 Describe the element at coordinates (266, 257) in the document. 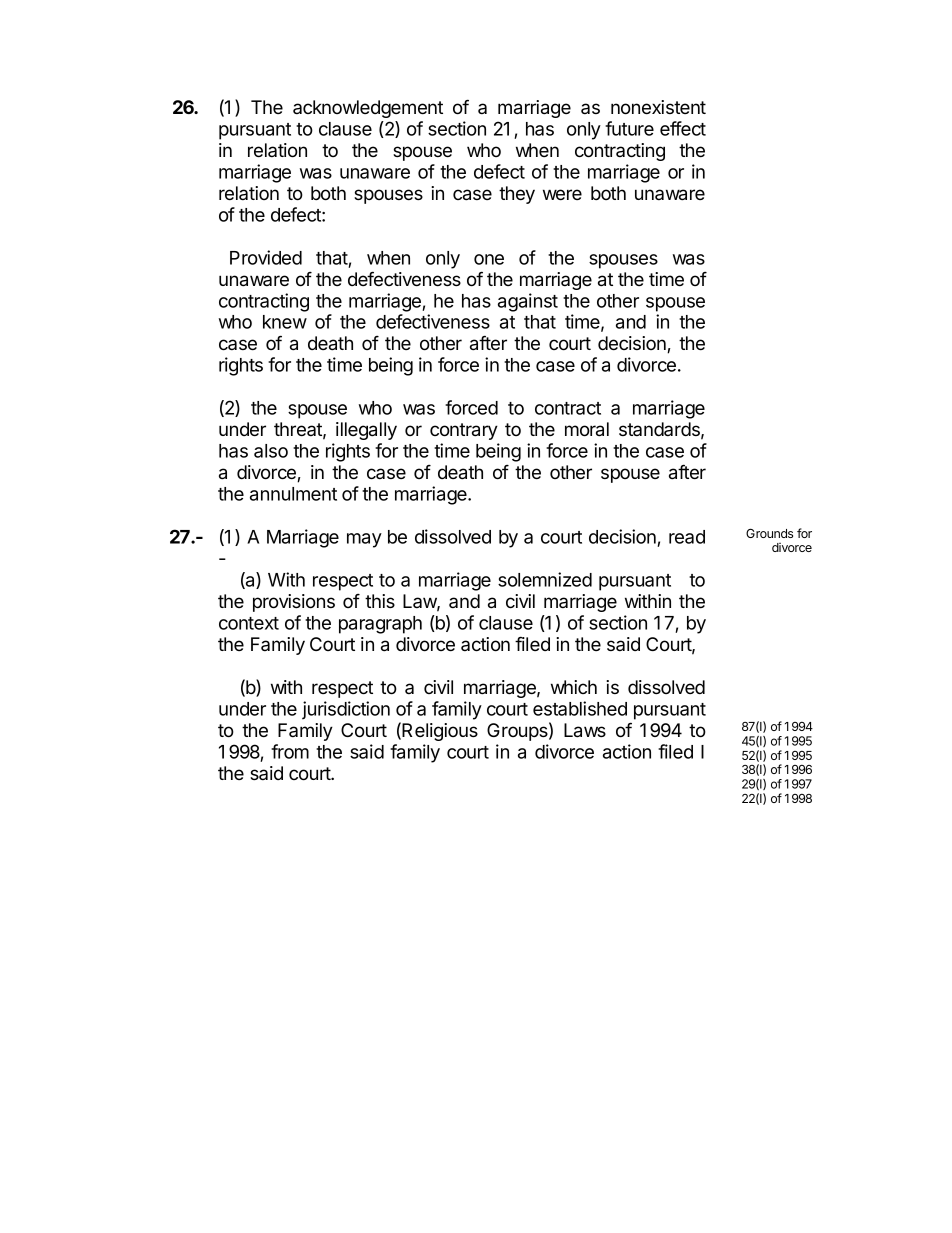

I see `Provided` at that location.
